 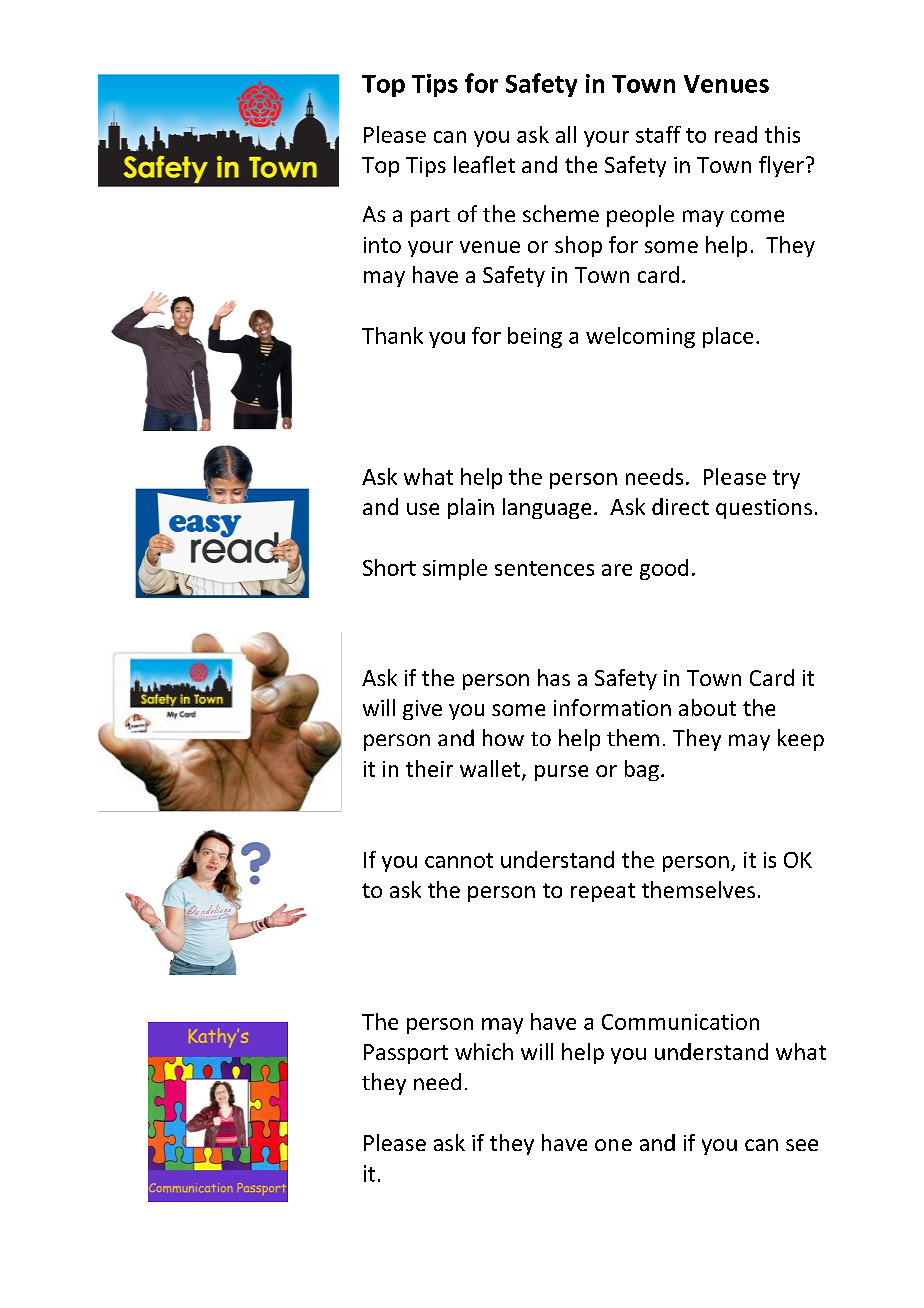 I want to click on purse, so click(x=561, y=773).
